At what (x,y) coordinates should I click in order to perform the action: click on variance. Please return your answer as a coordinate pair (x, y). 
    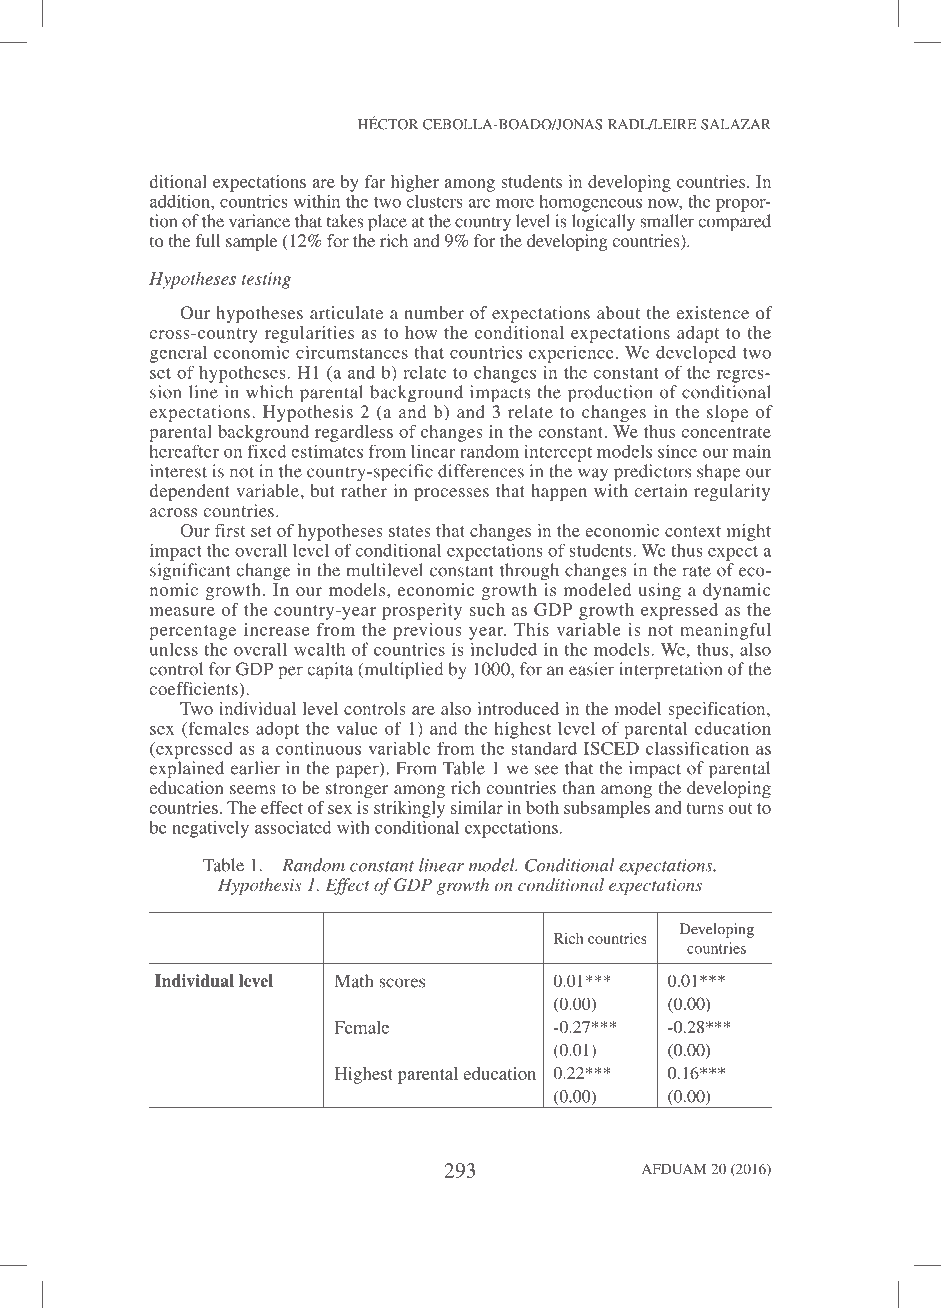
    Looking at the image, I should click on (259, 221).
